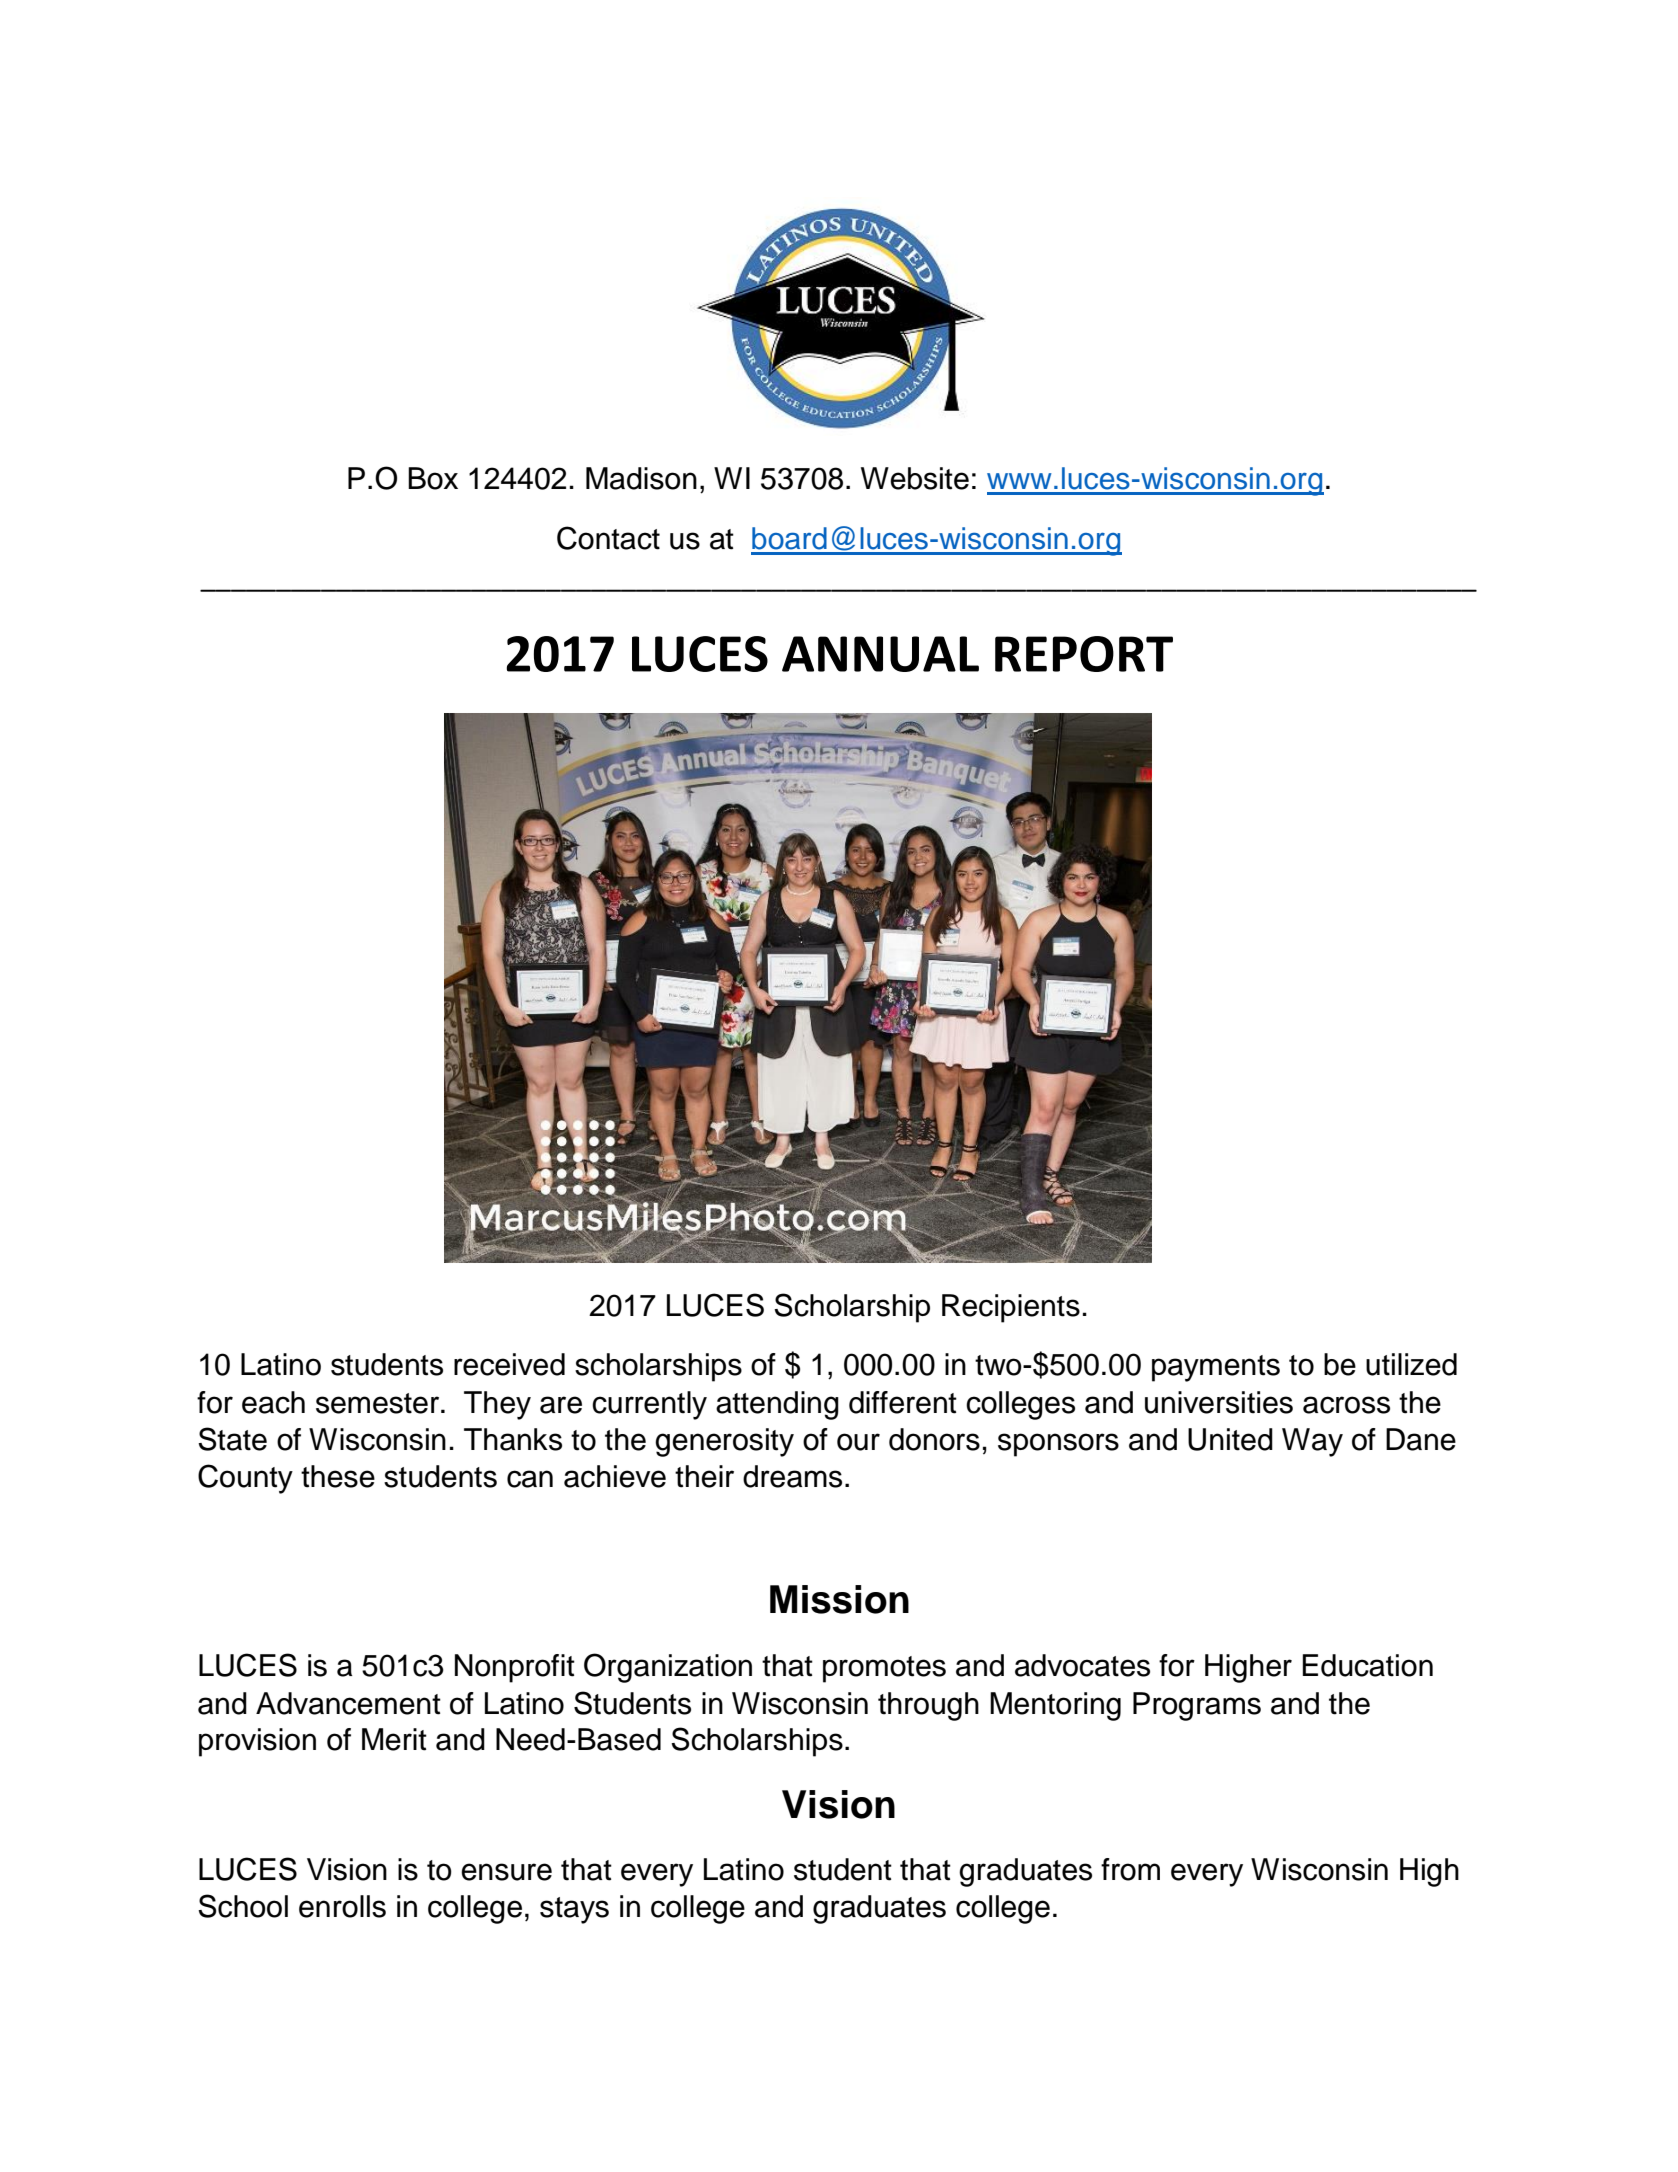 The height and width of the screenshot is (2172, 1678). Describe the element at coordinates (1312, 1442) in the screenshot. I see `Way` at that location.
